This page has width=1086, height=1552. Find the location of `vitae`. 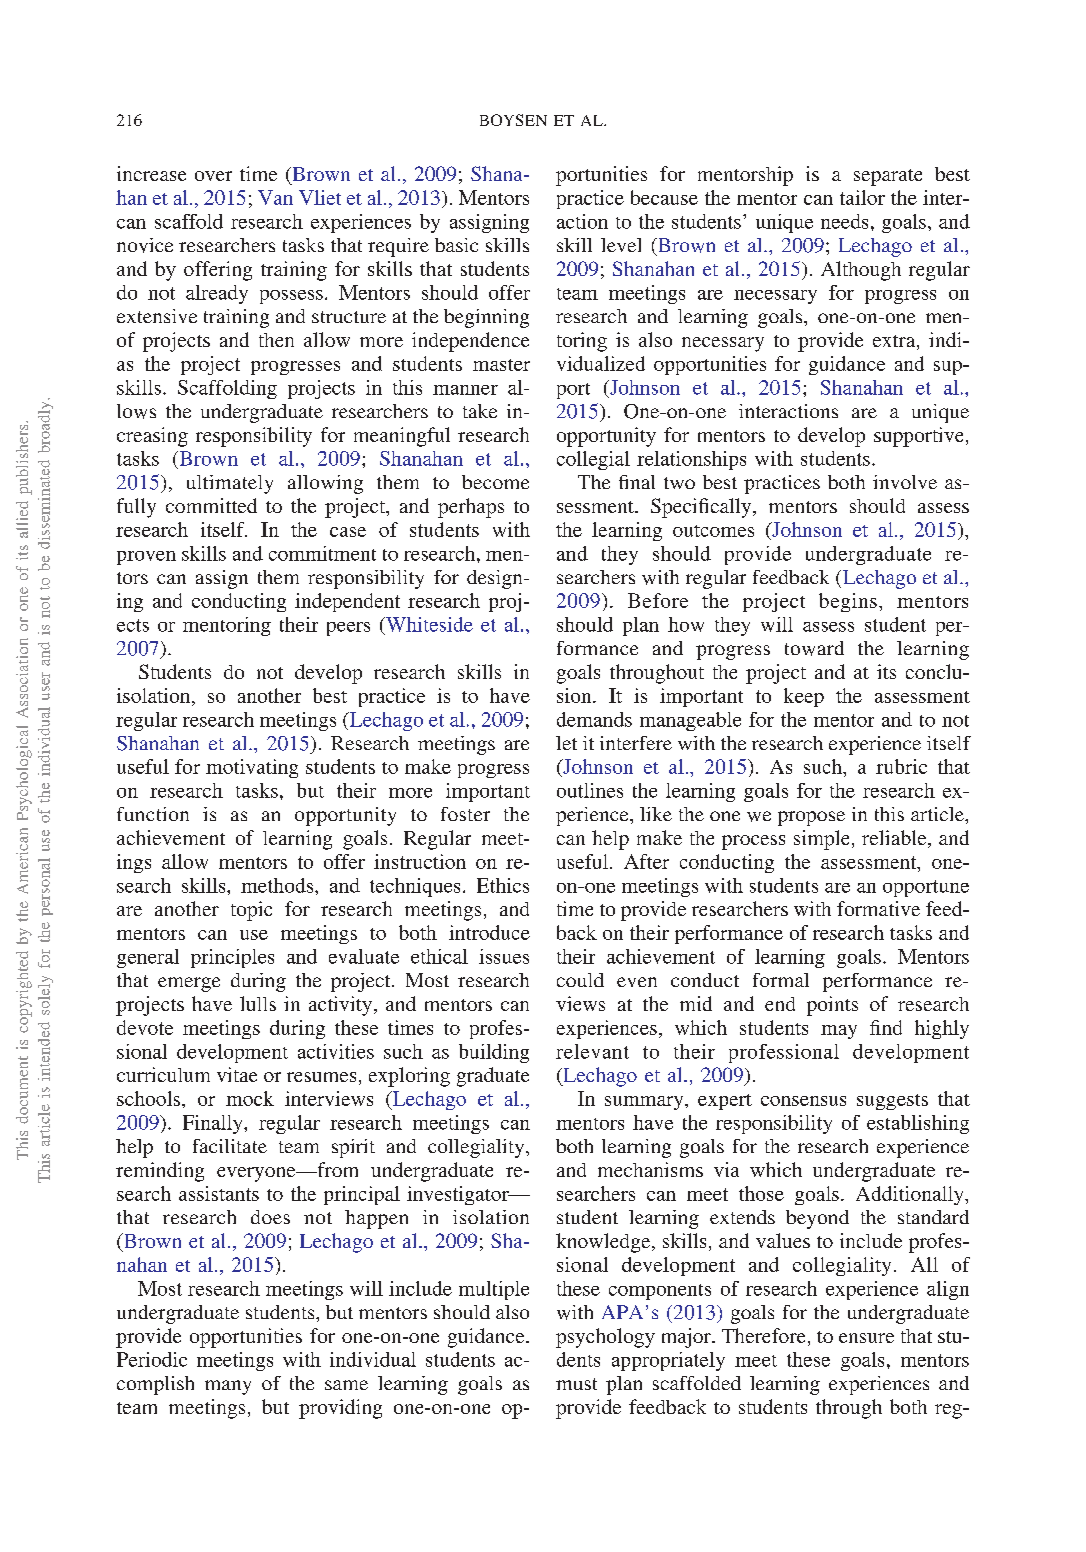

vitae is located at coordinates (237, 1074).
